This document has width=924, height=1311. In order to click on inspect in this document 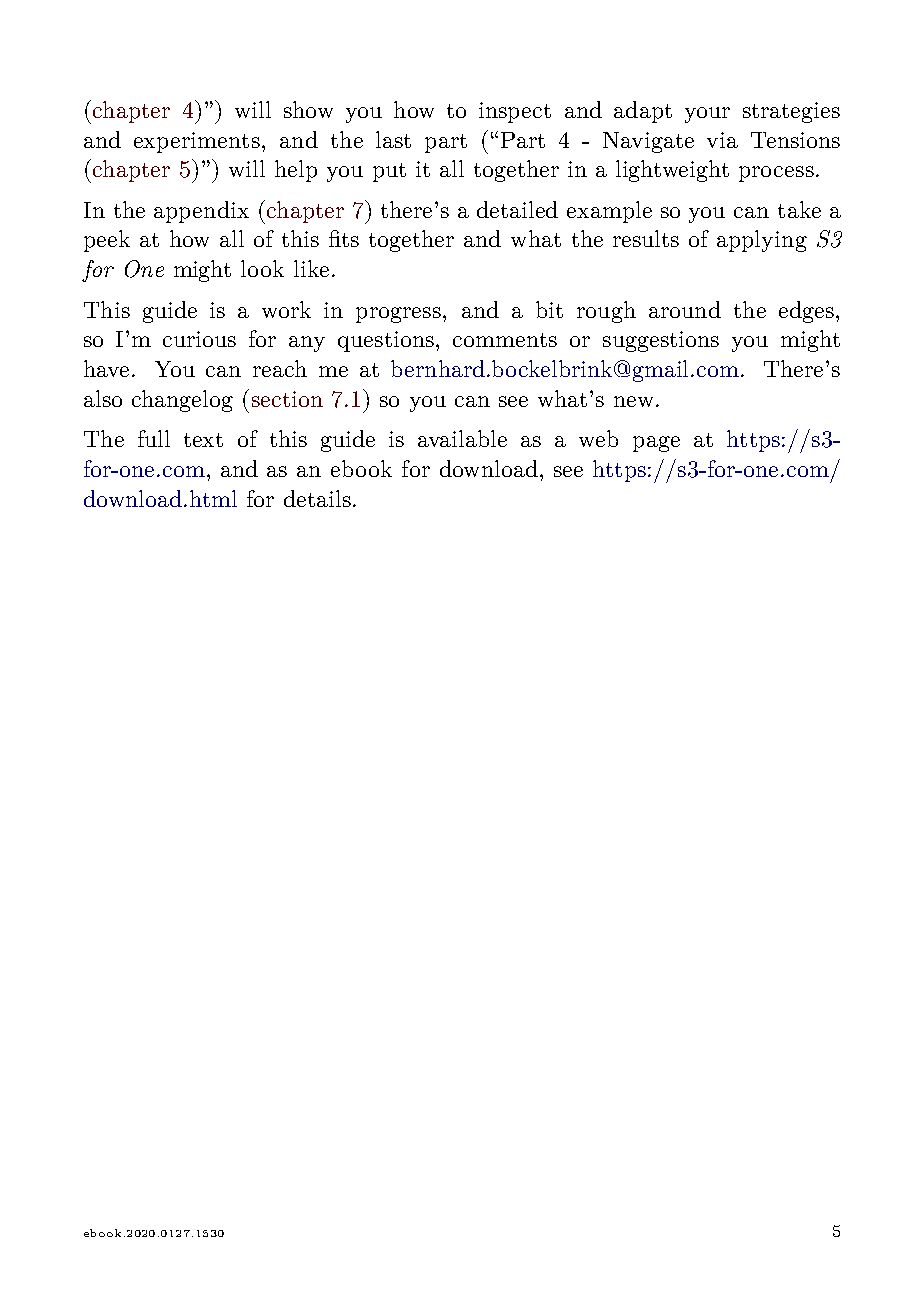, I will do `click(515, 112)`.
